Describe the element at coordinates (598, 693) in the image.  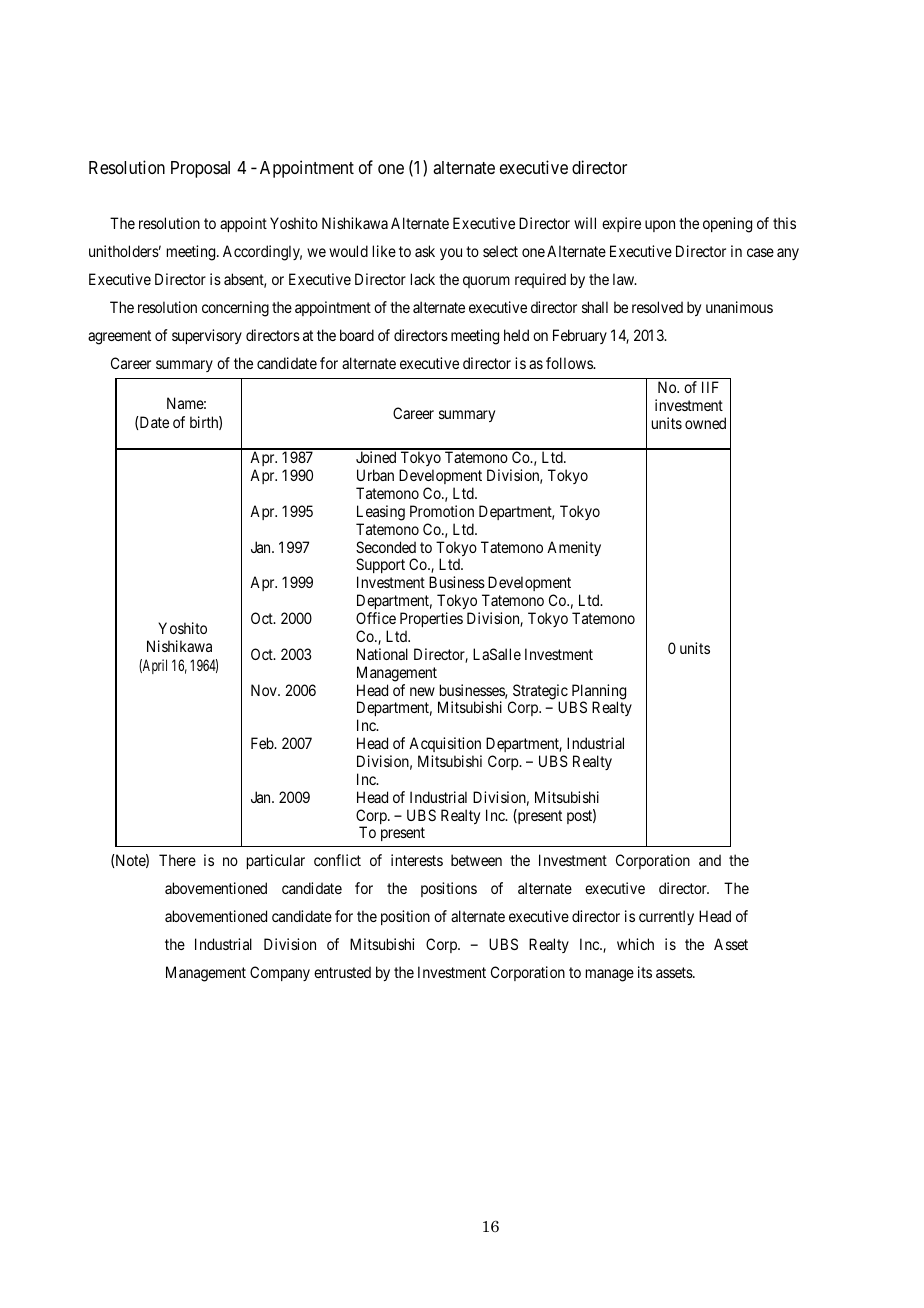
I see `Planning` at that location.
